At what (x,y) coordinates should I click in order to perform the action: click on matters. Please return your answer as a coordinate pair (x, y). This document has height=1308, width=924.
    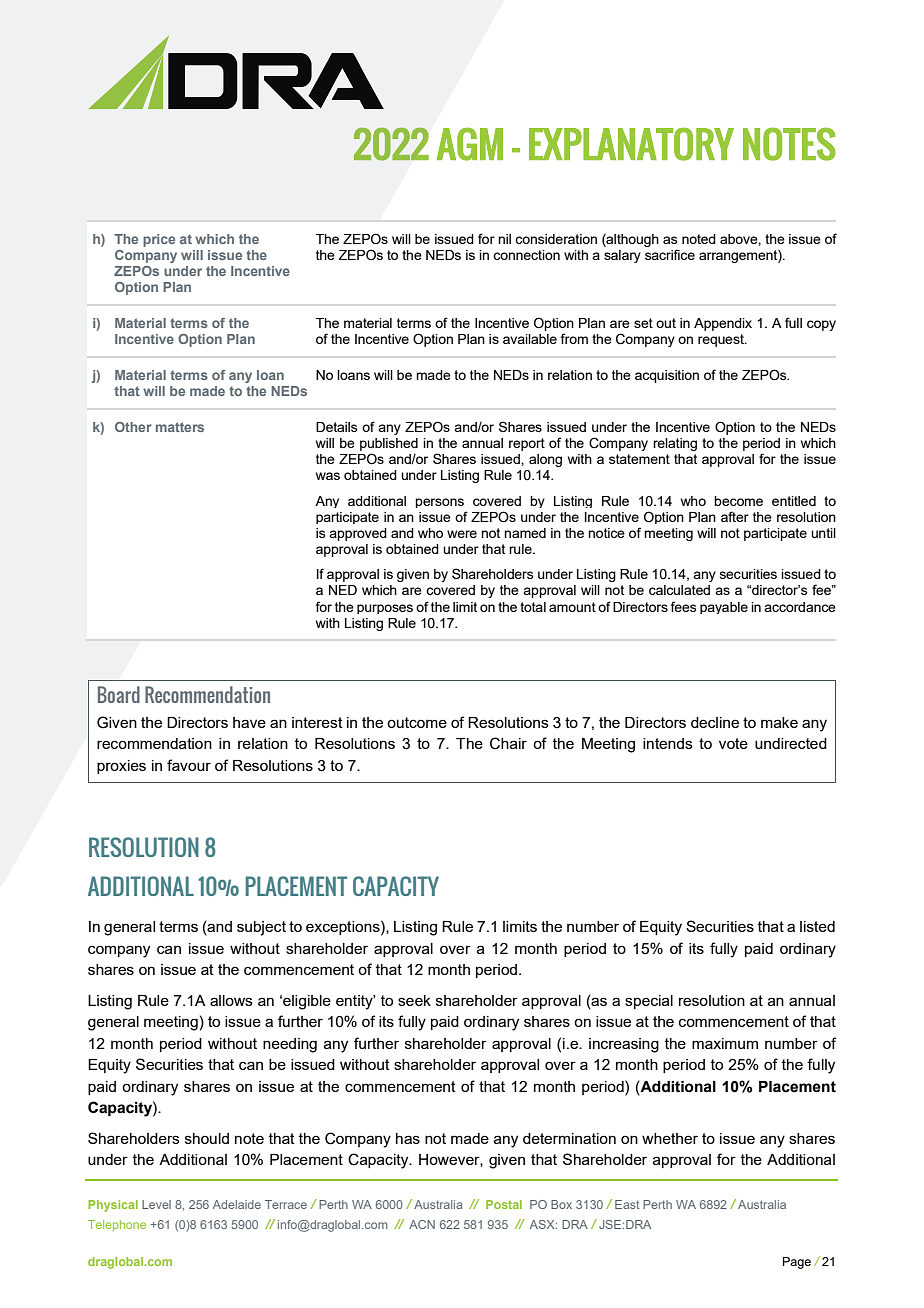
    Looking at the image, I should click on (180, 427).
